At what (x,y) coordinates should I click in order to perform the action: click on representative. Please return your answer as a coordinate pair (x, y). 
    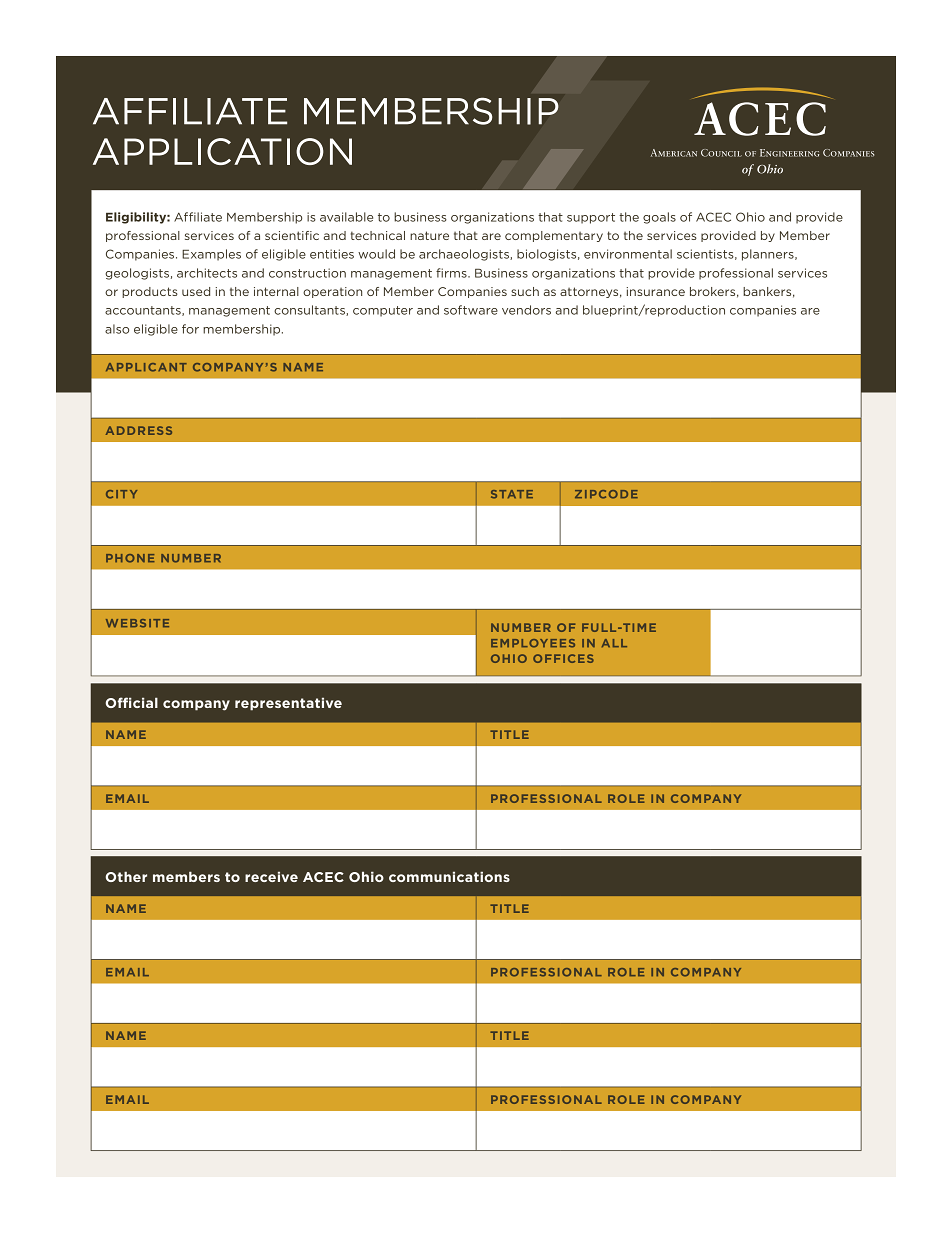
    Looking at the image, I should click on (288, 704).
